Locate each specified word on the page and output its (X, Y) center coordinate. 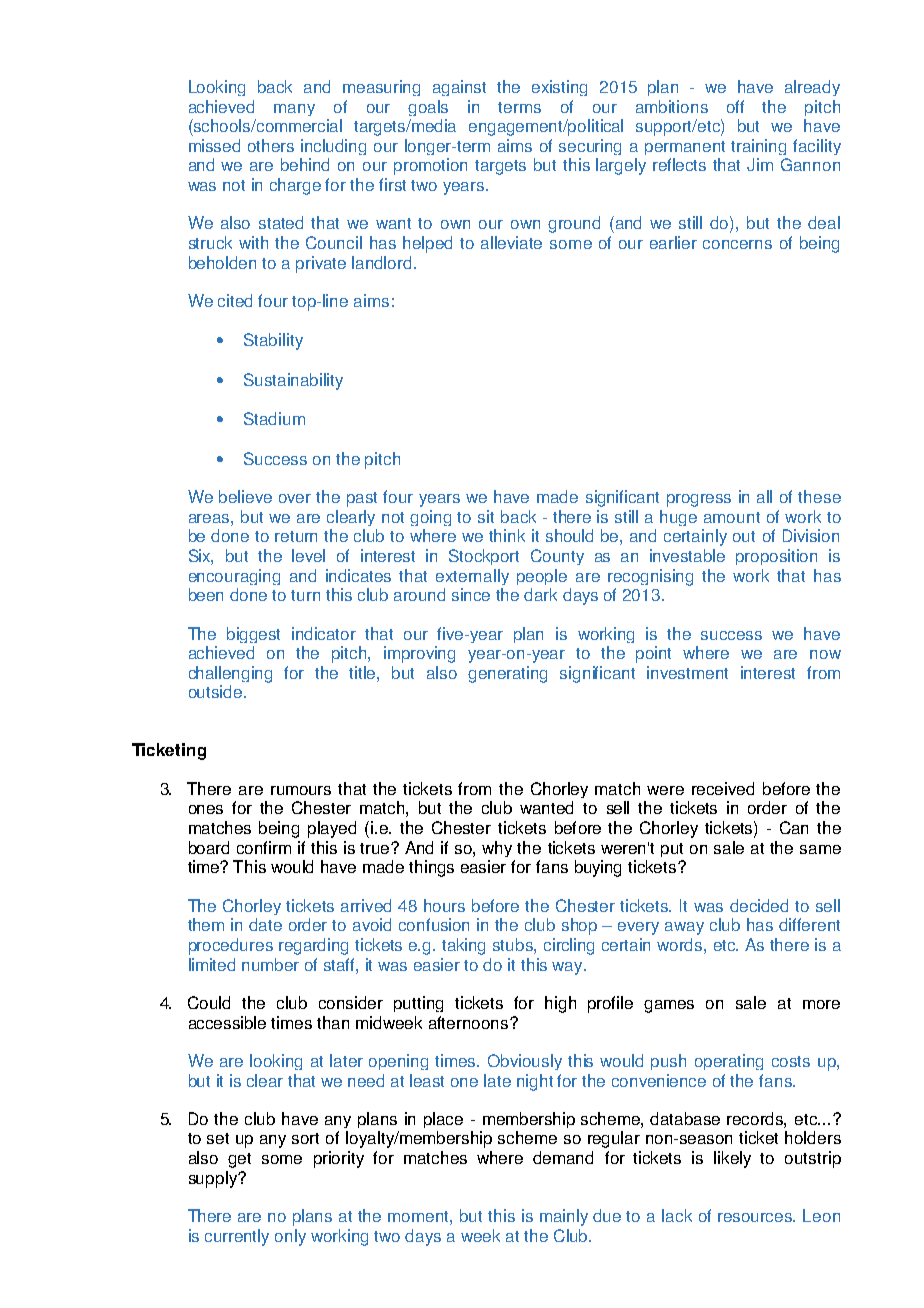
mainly (564, 1217)
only (290, 1237)
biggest (253, 635)
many (294, 110)
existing (559, 88)
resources (756, 1217)
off (735, 106)
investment (687, 672)
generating (507, 674)
